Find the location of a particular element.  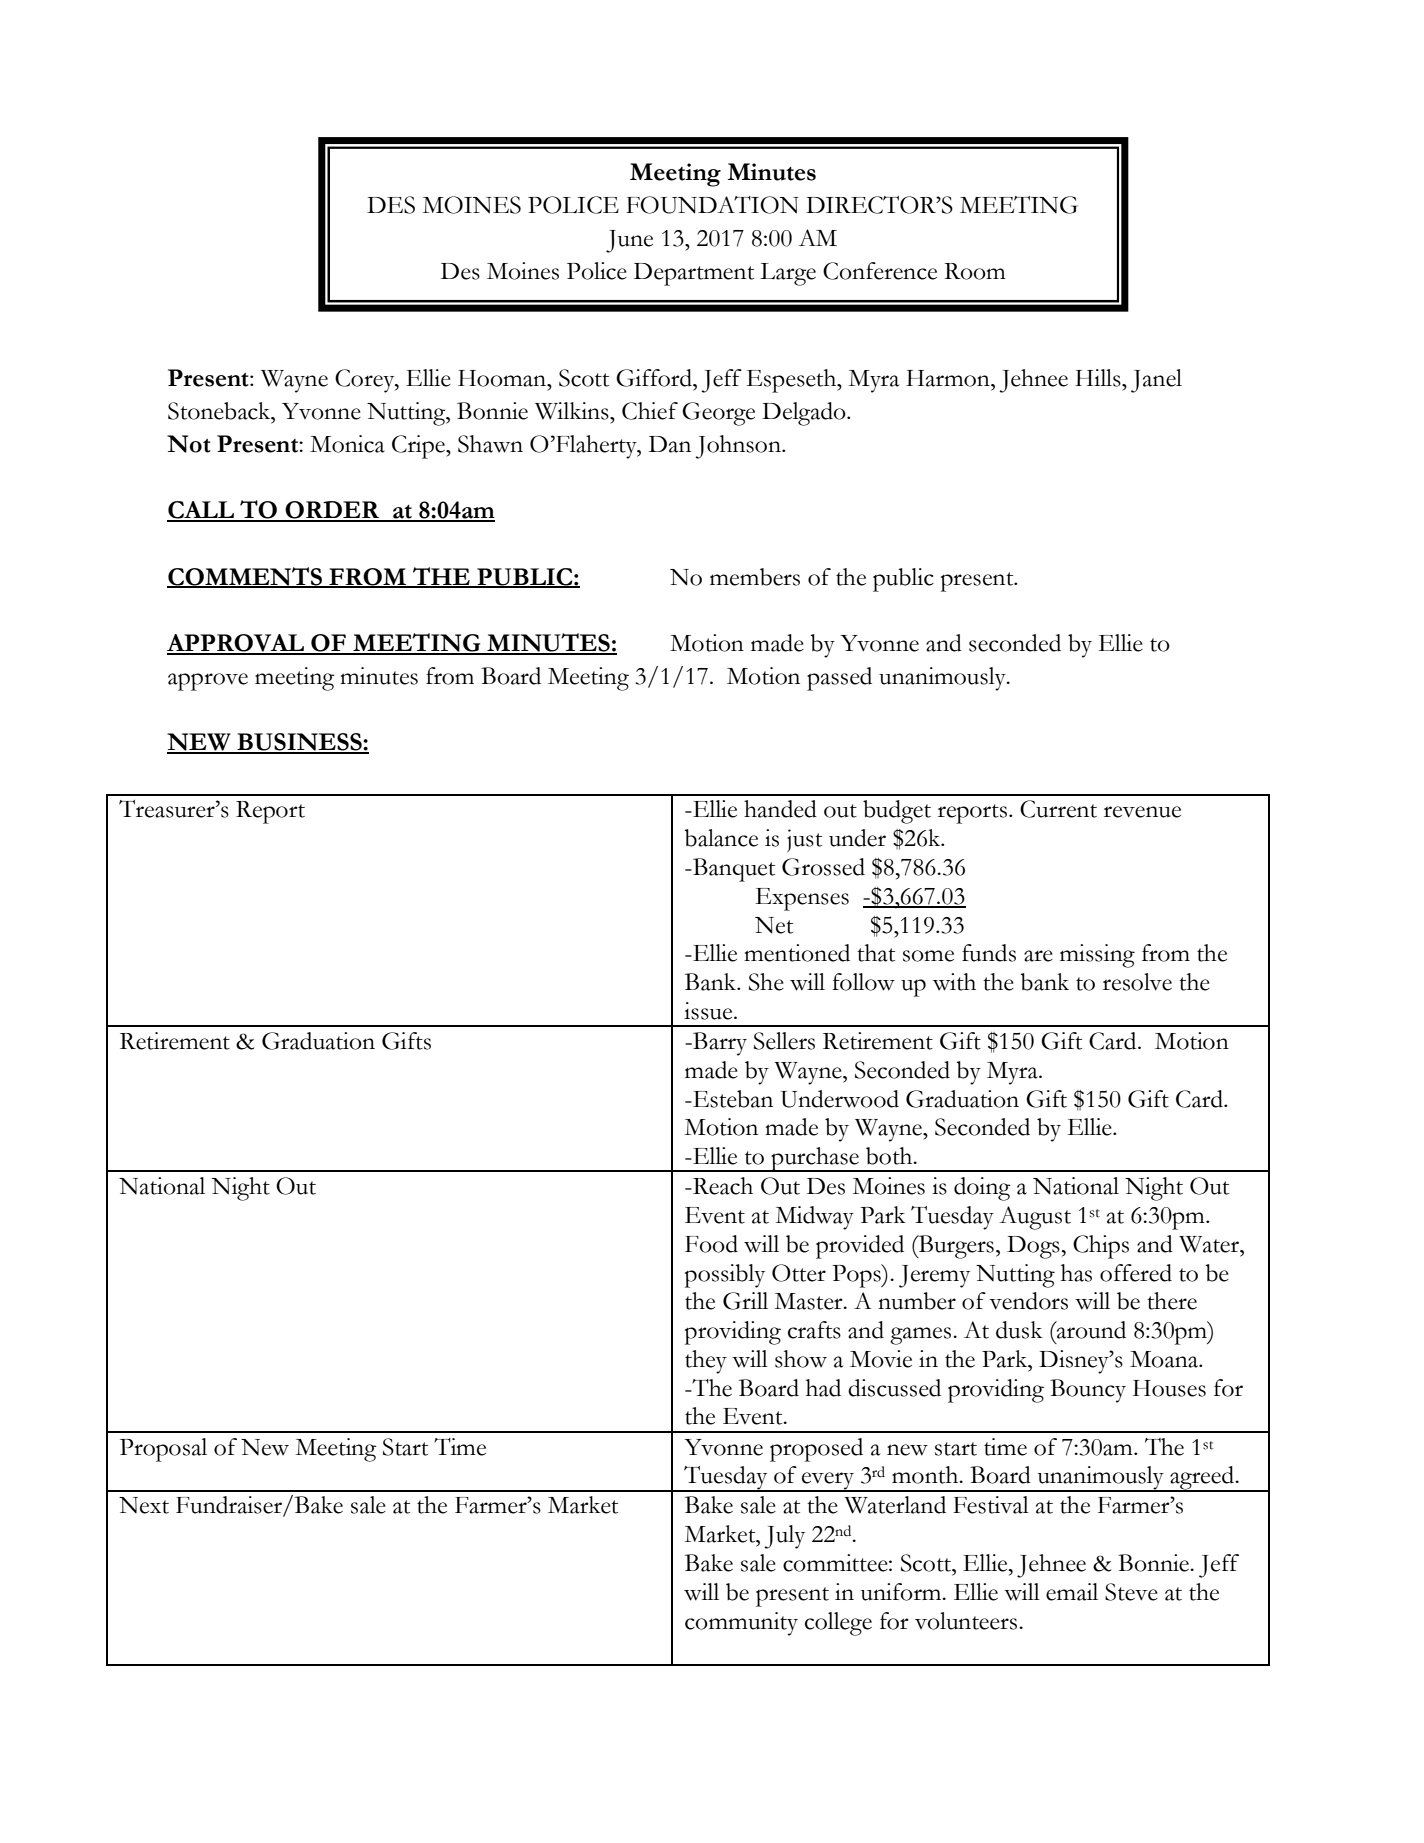

are is located at coordinates (1038, 956).
